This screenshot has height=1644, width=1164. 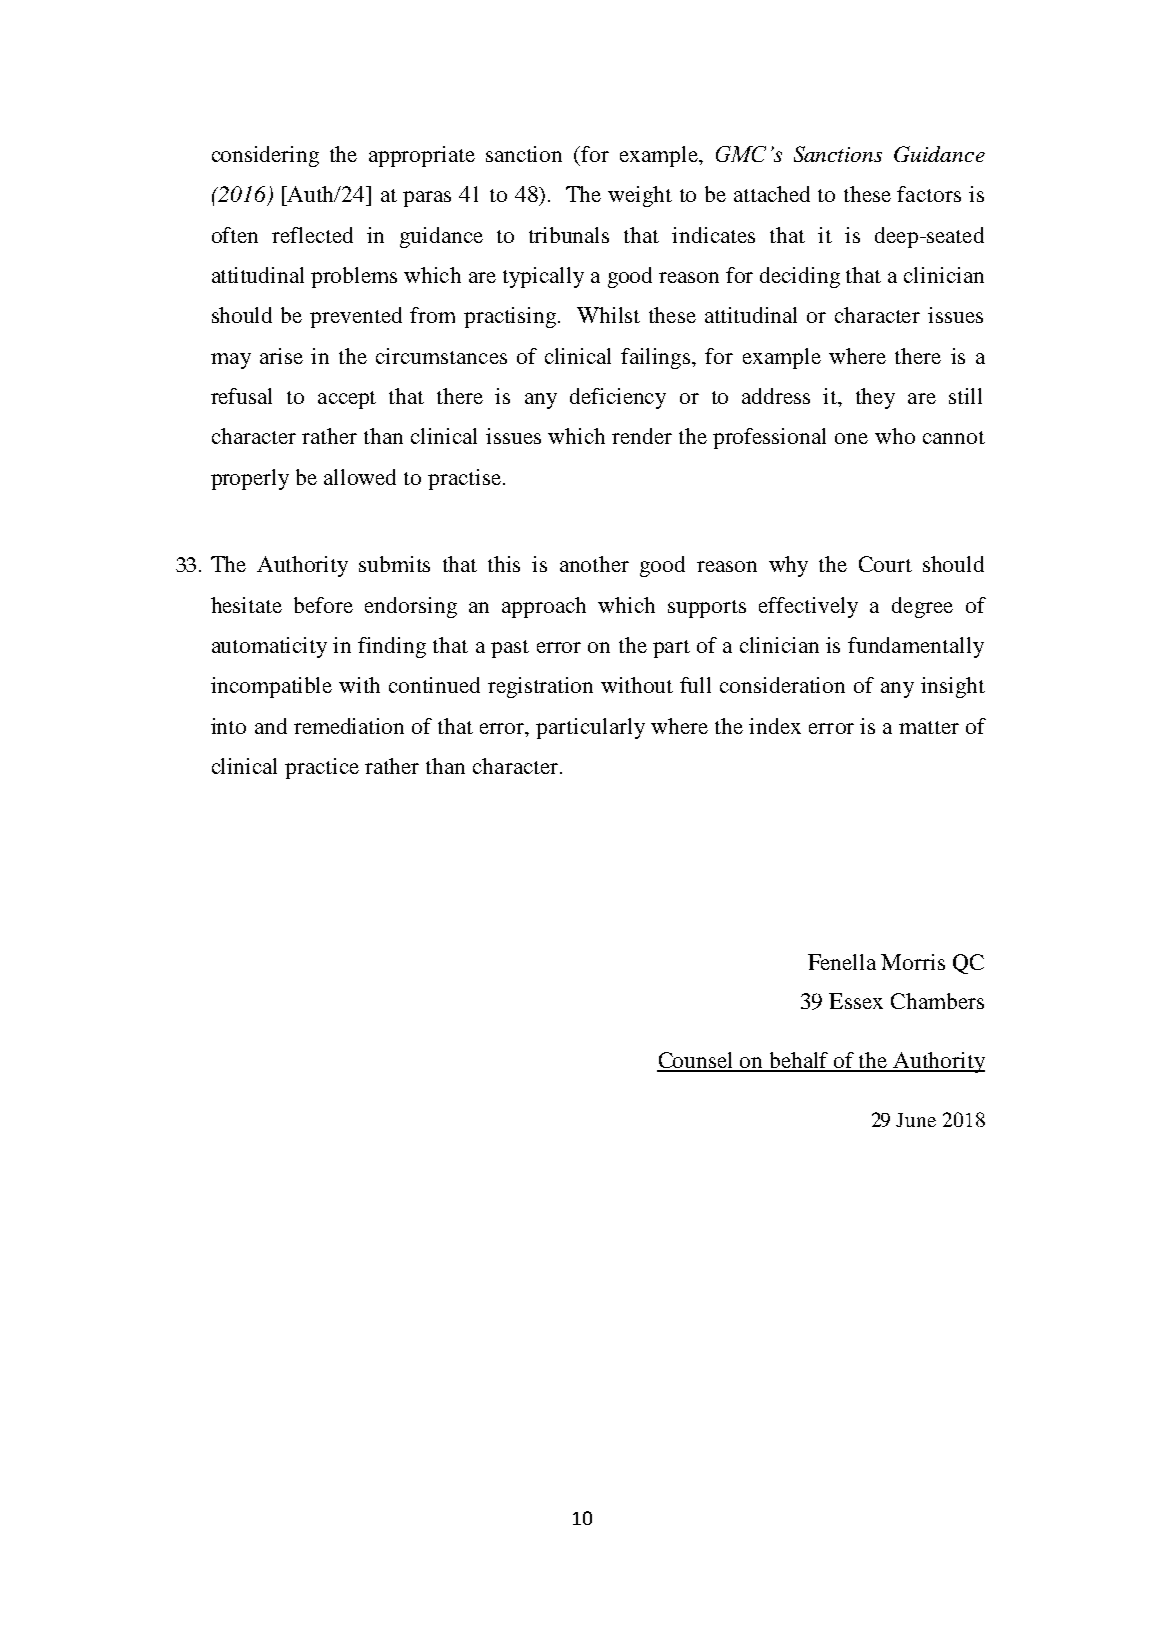 I want to click on Counsel, so click(x=696, y=1061).
